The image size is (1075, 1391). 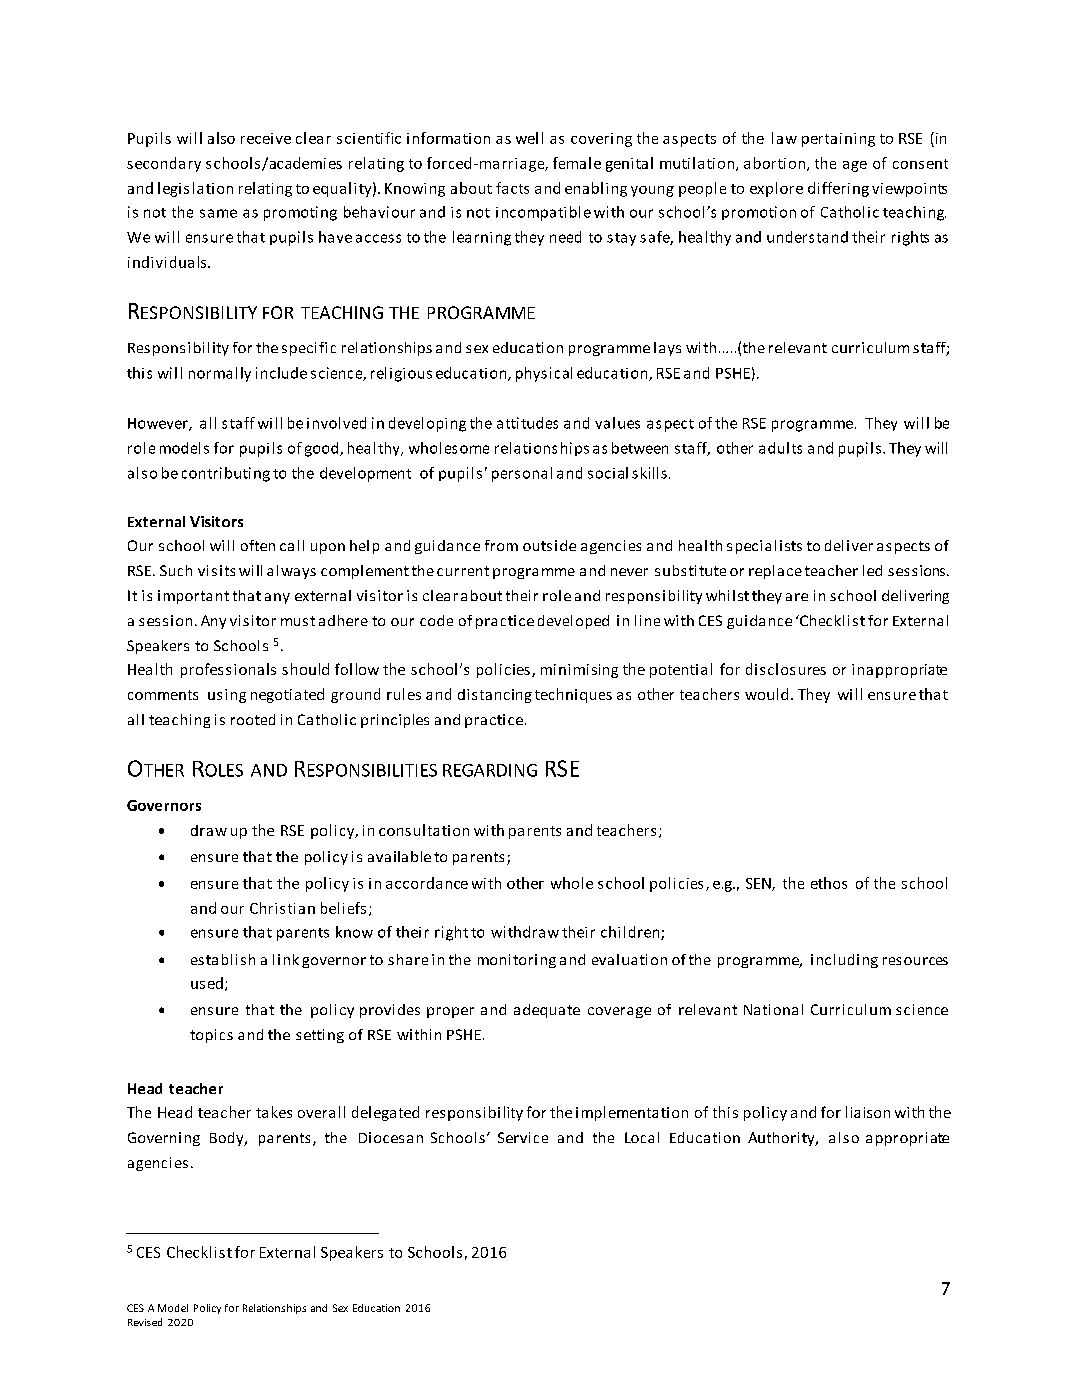 What do you see at coordinates (512, 188) in the screenshot?
I see `facts` at bounding box center [512, 188].
